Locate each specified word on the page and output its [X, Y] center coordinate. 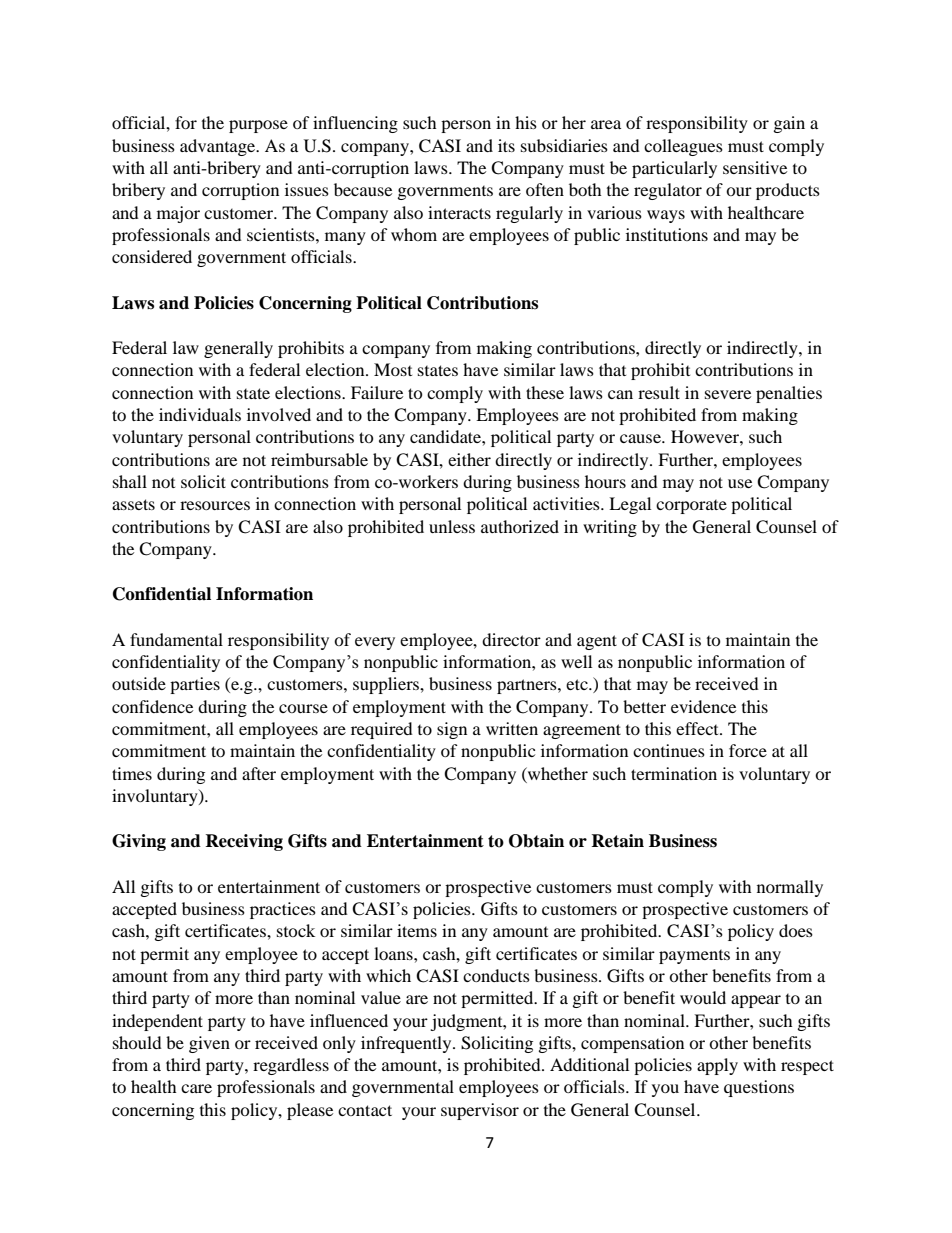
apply [717, 1066]
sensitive [755, 167]
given [209, 1044]
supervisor [480, 1111]
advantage [219, 147]
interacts [459, 212]
